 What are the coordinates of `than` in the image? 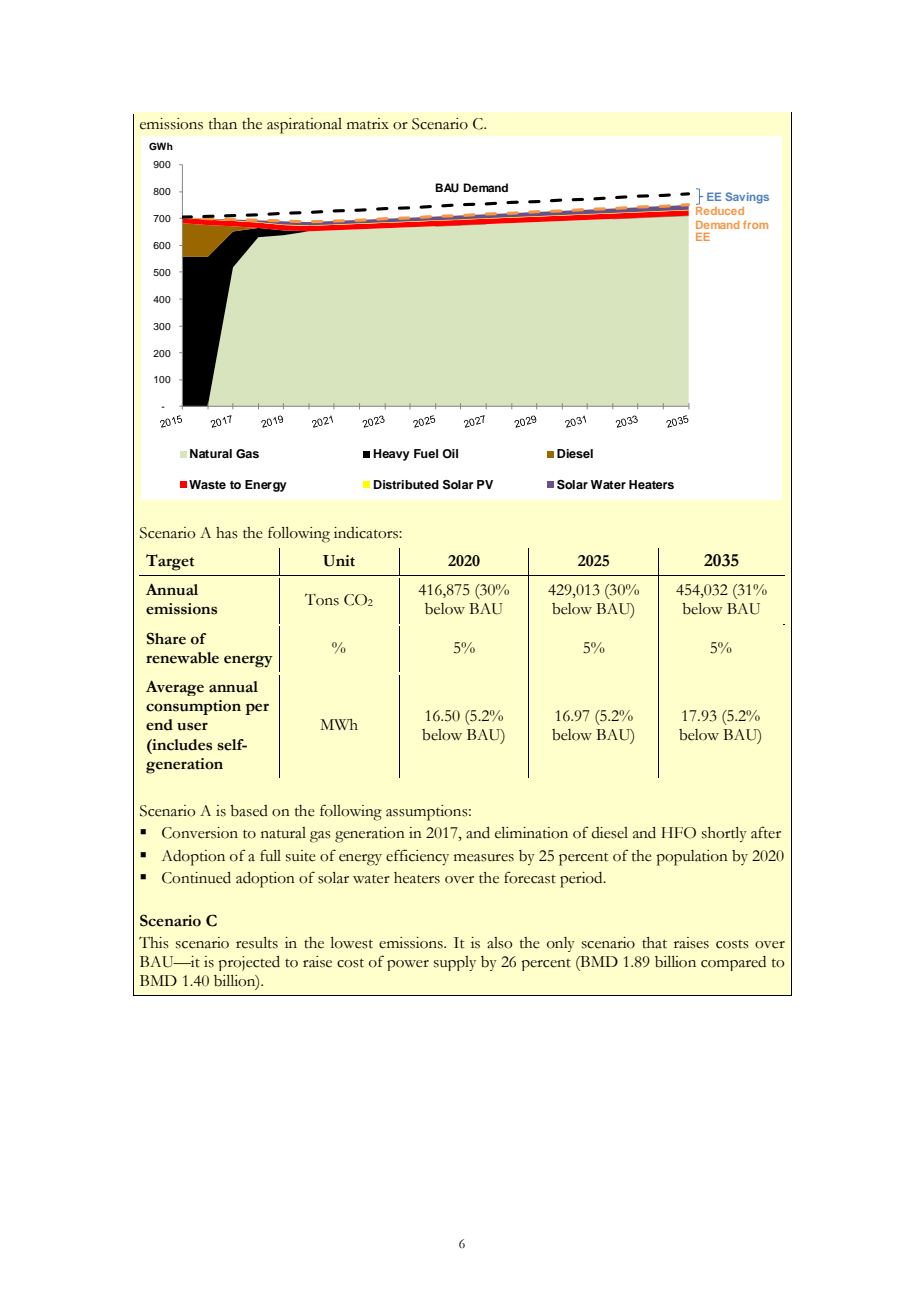 It's located at (223, 124).
